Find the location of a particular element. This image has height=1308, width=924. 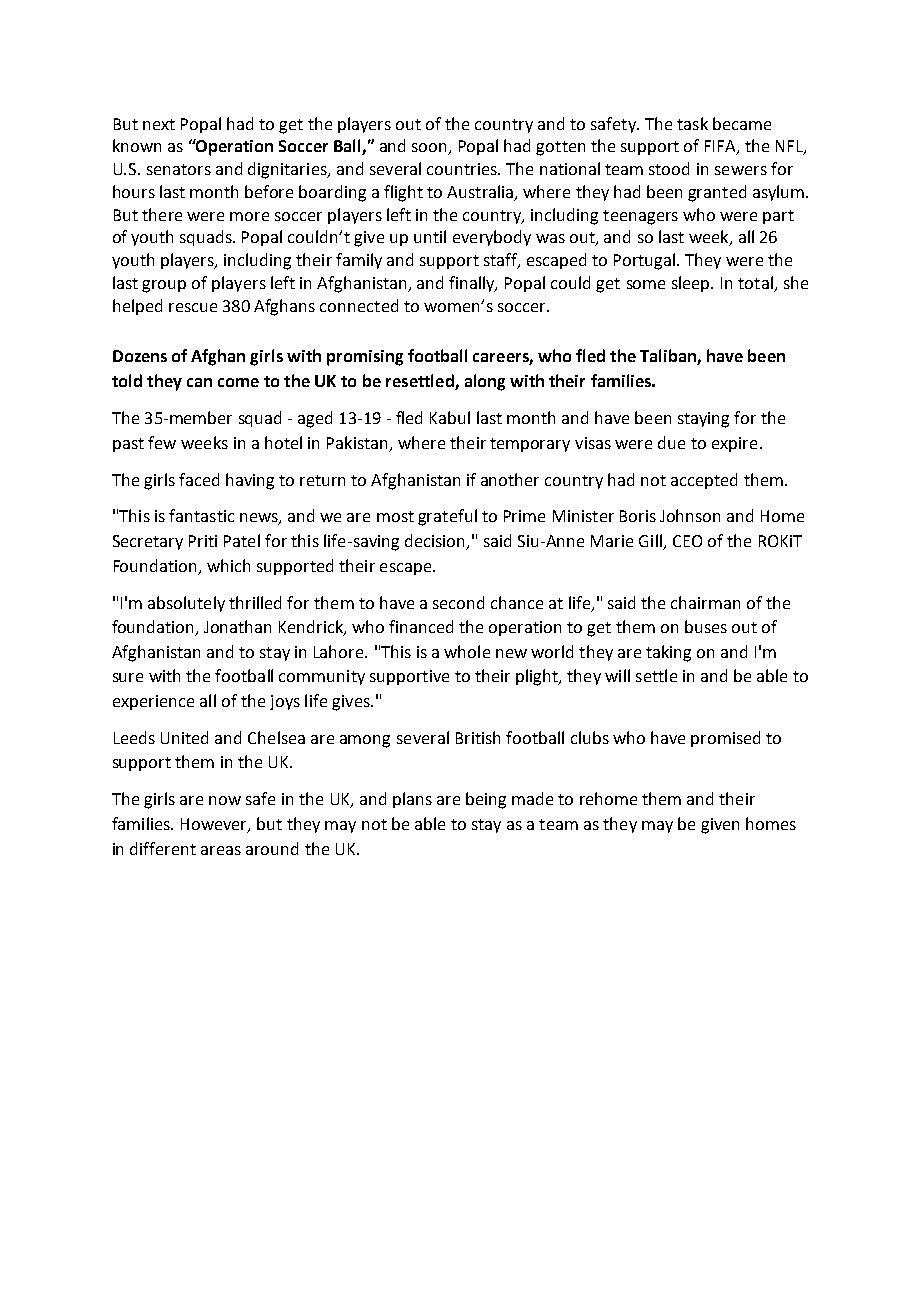

another is located at coordinates (510, 479).
